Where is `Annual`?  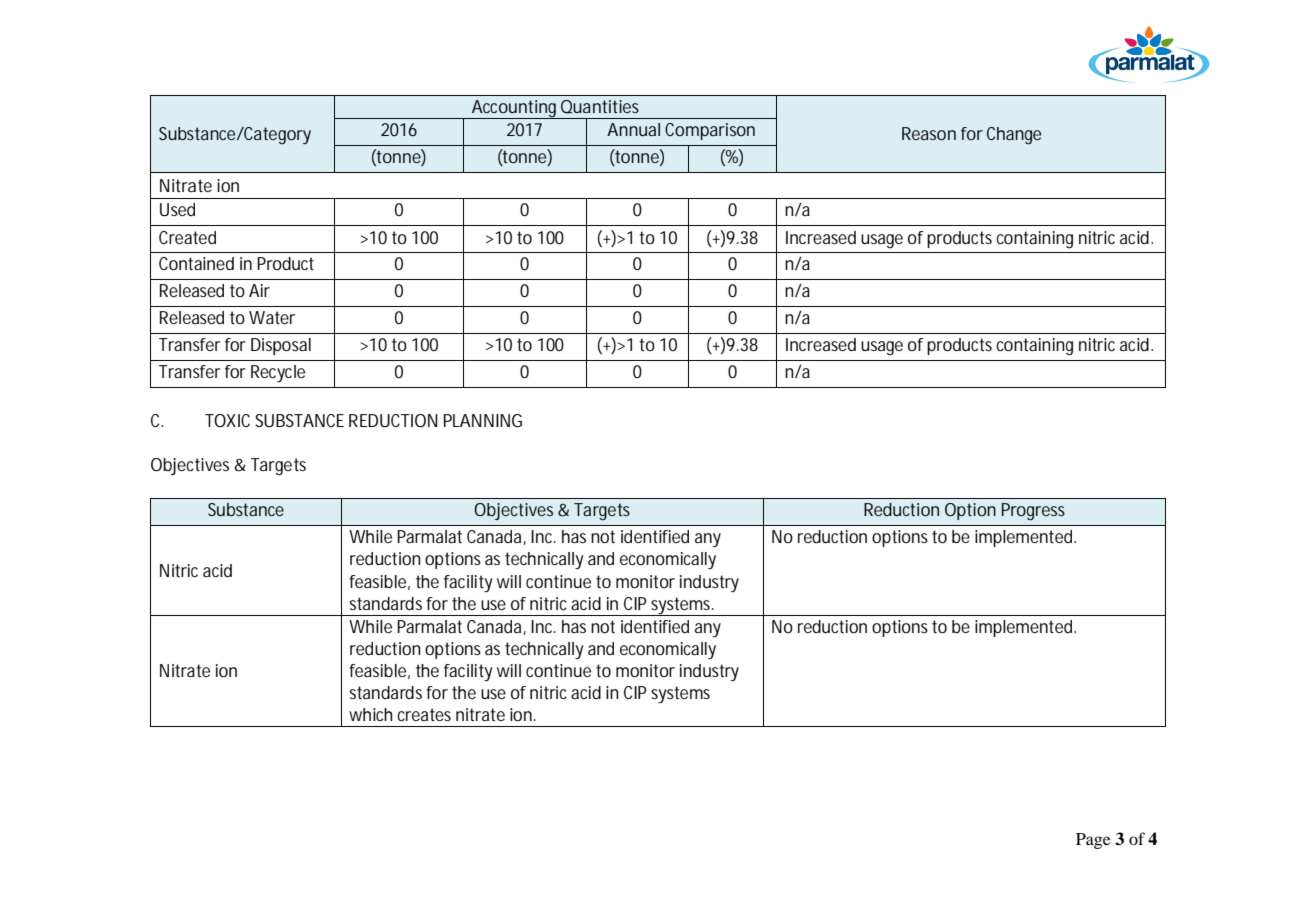
Annual is located at coordinates (633, 129).
